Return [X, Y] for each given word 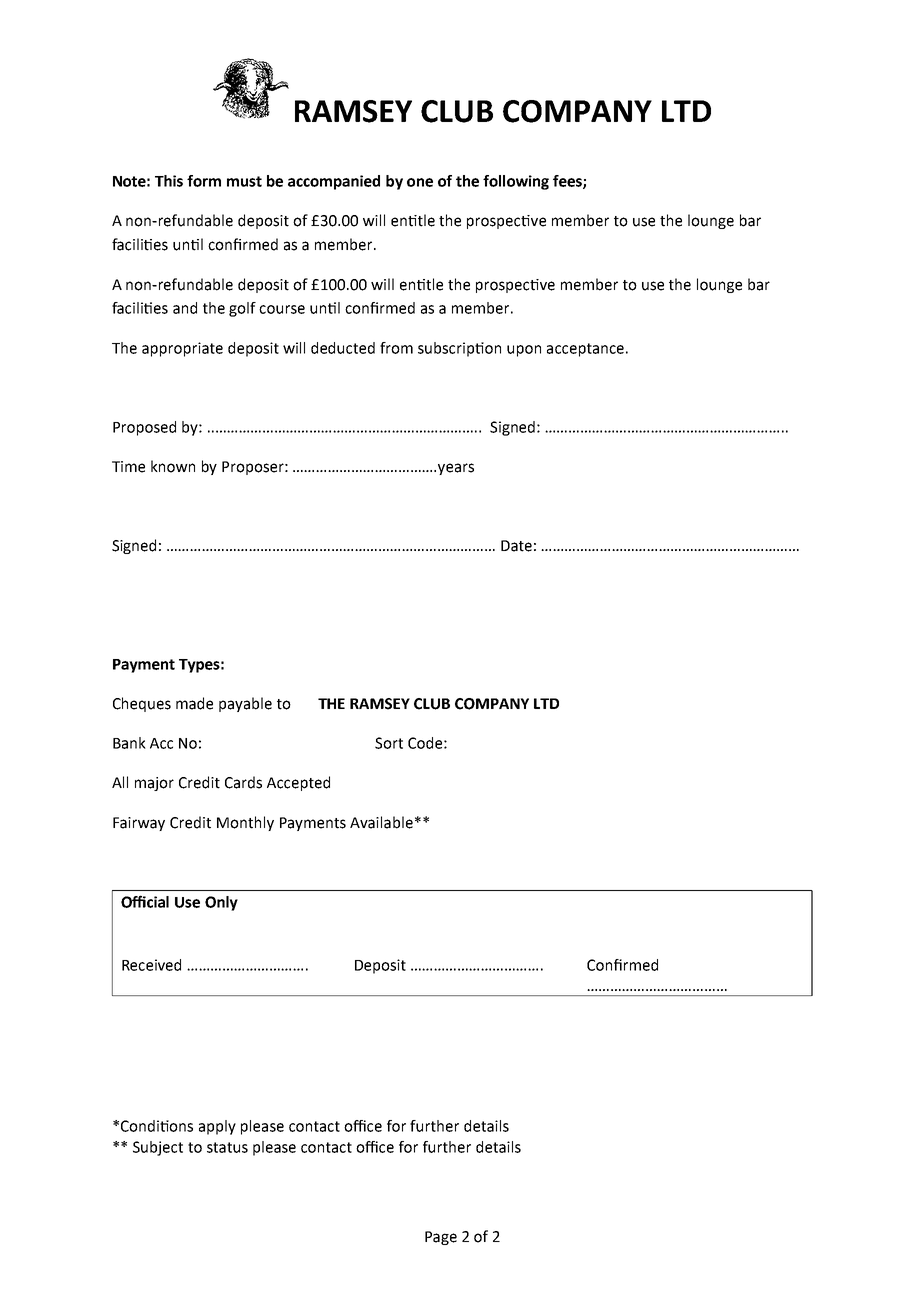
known [173, 466]
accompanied [334, 182]
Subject [158, 1148]
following [516, 182]
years [456, 469]
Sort [389, 743]
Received [151, 965]
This [169, 181]
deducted [343, 348]
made [194, 703]
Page [441, 1238]
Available [381, 822]
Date [516, 546]
